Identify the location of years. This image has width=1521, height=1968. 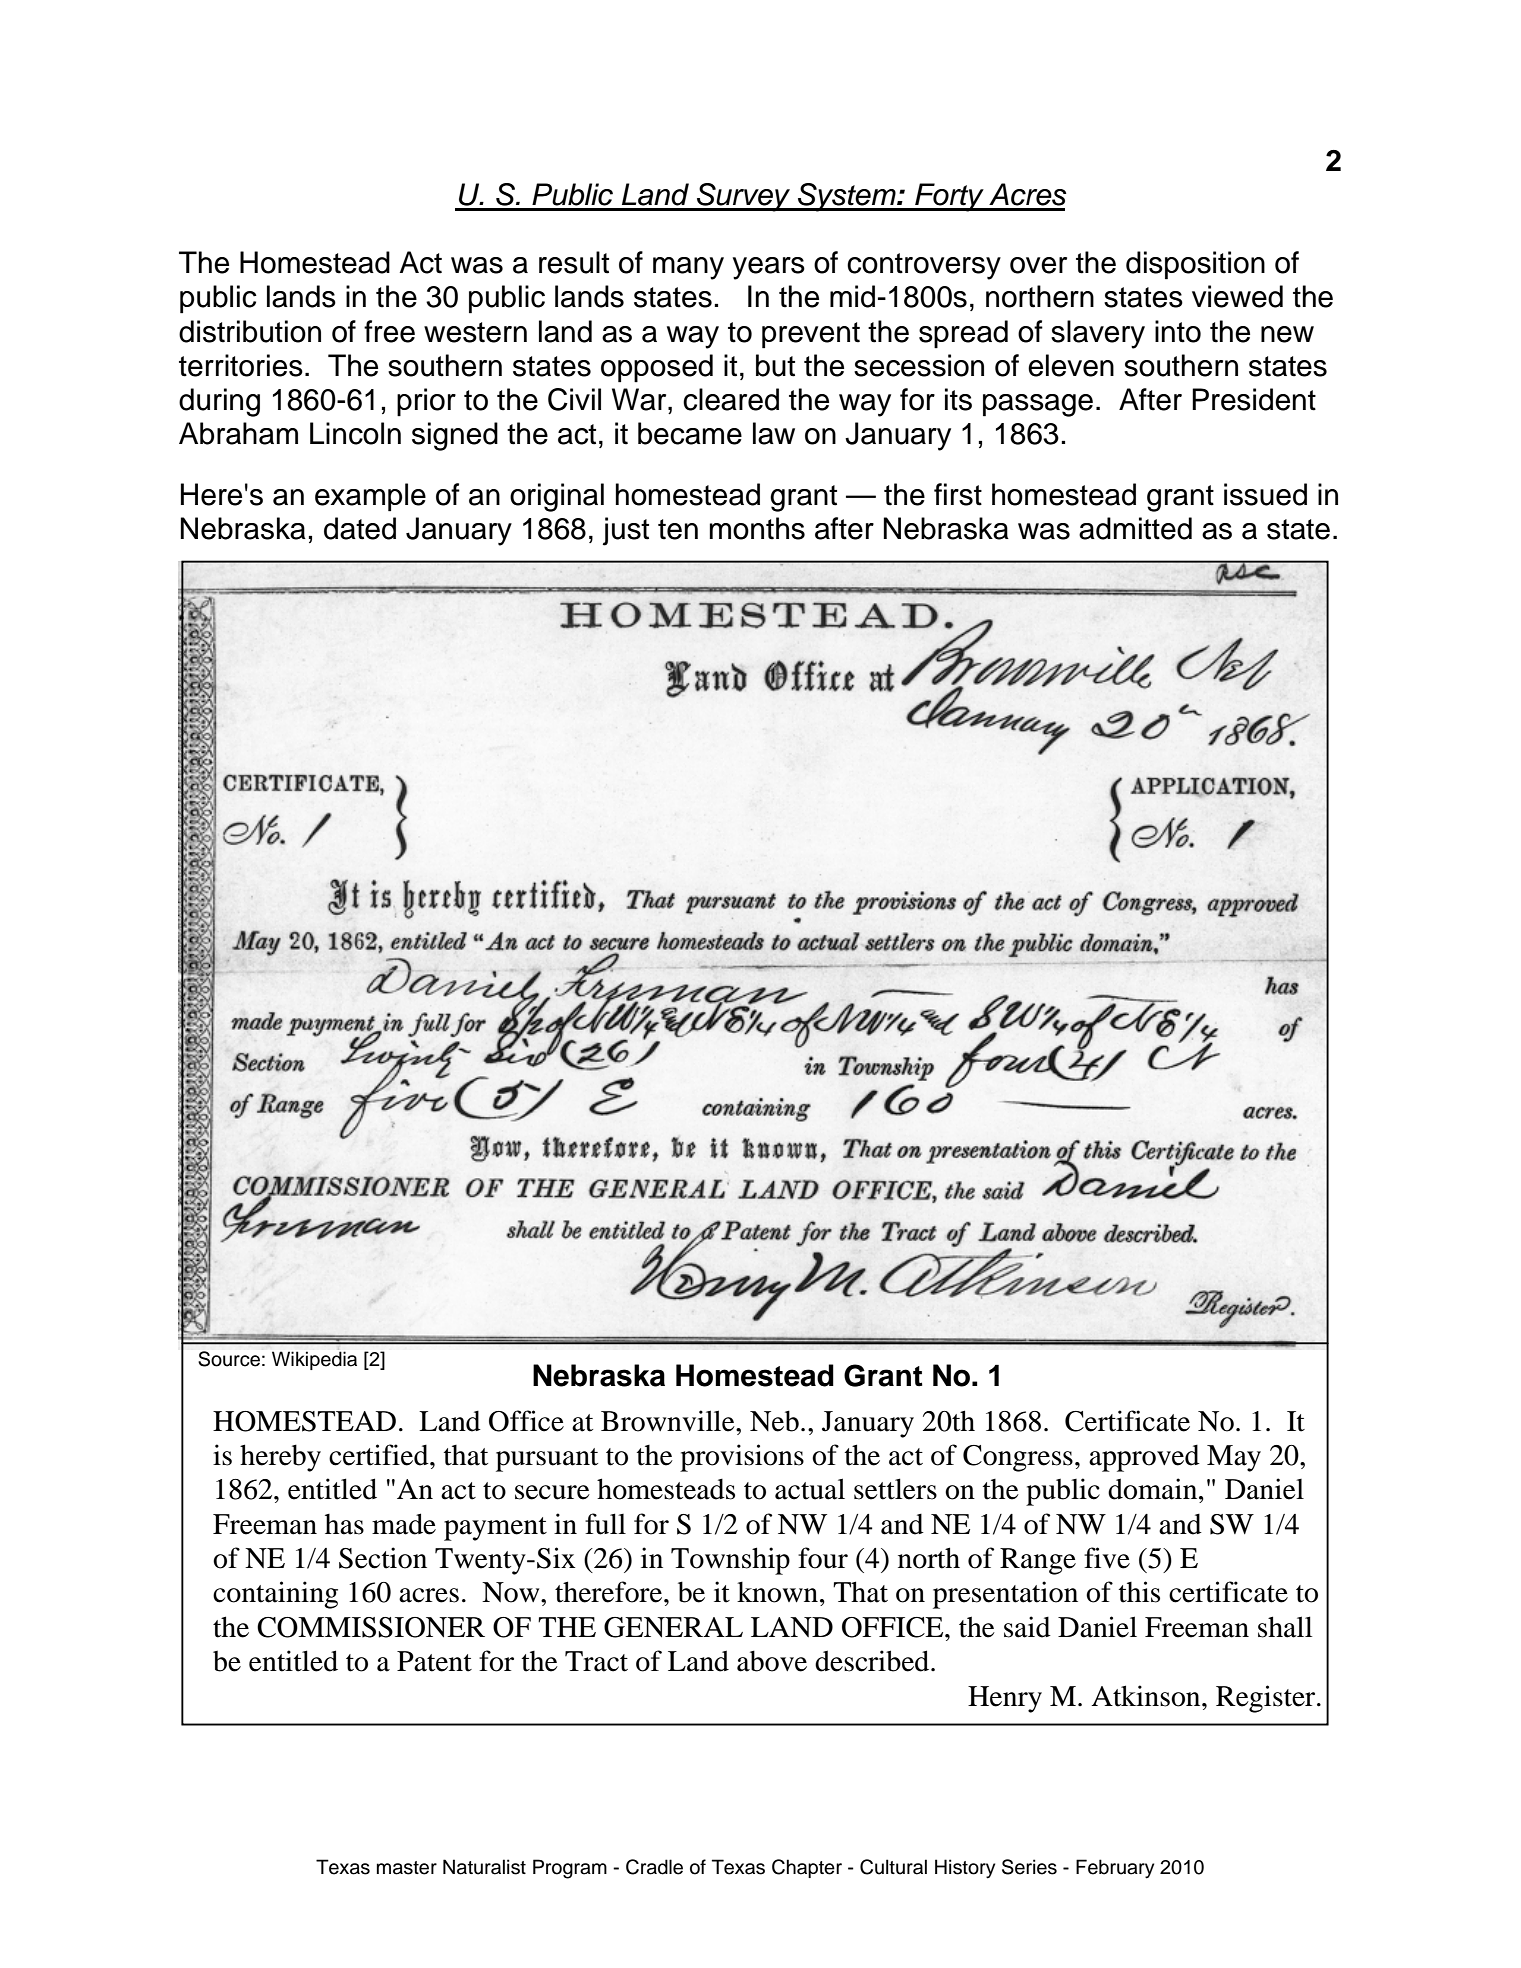
(769, 268).
